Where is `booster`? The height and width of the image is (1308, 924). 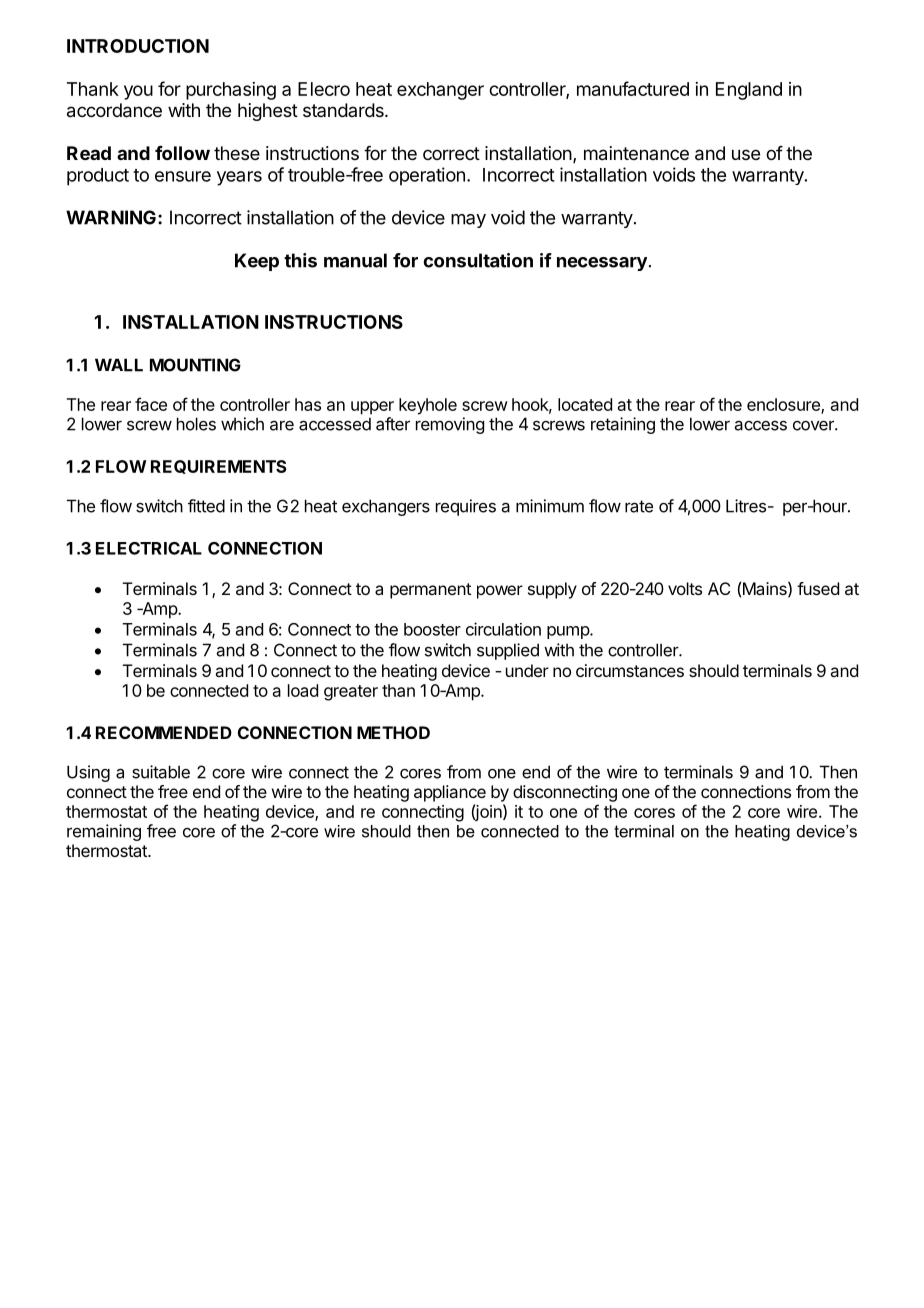
booster is located at coordinates (432, 629).
